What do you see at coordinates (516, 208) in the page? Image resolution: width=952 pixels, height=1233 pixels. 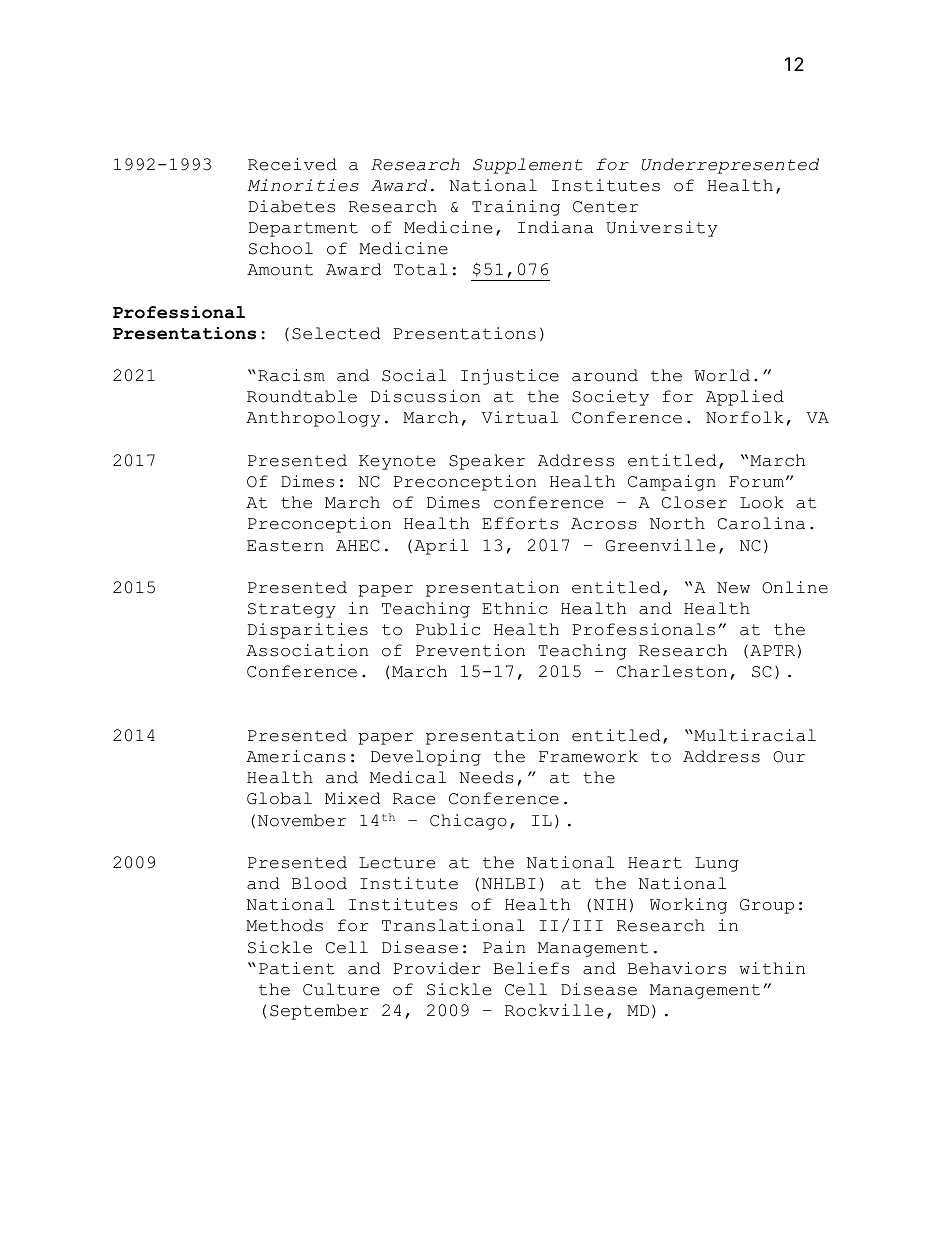 I see `Training` at bounding box center [516, 208].
